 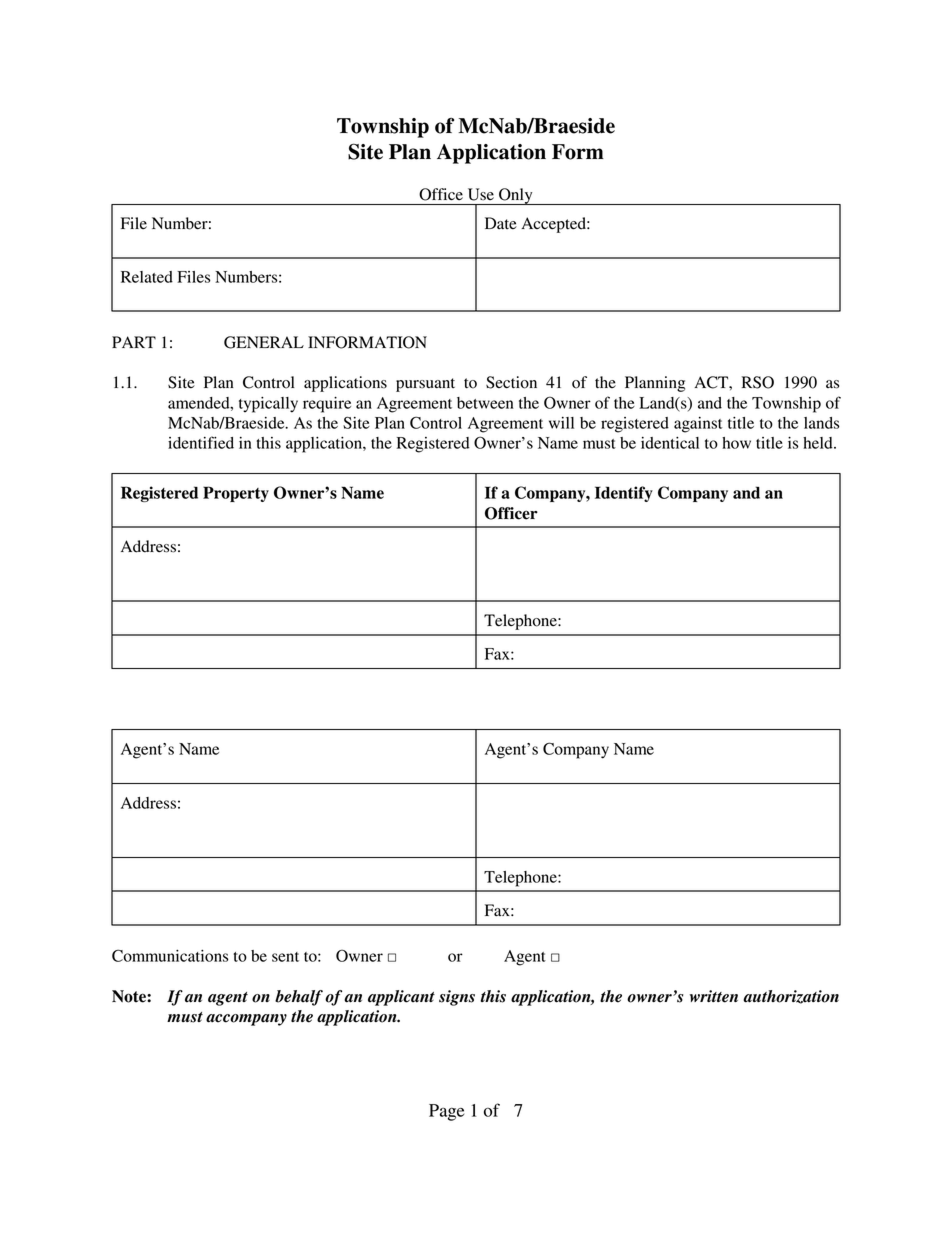 What do you see at coordinates (236, 494) in the document?
I see `Property` at bounding box center [236, 494].
